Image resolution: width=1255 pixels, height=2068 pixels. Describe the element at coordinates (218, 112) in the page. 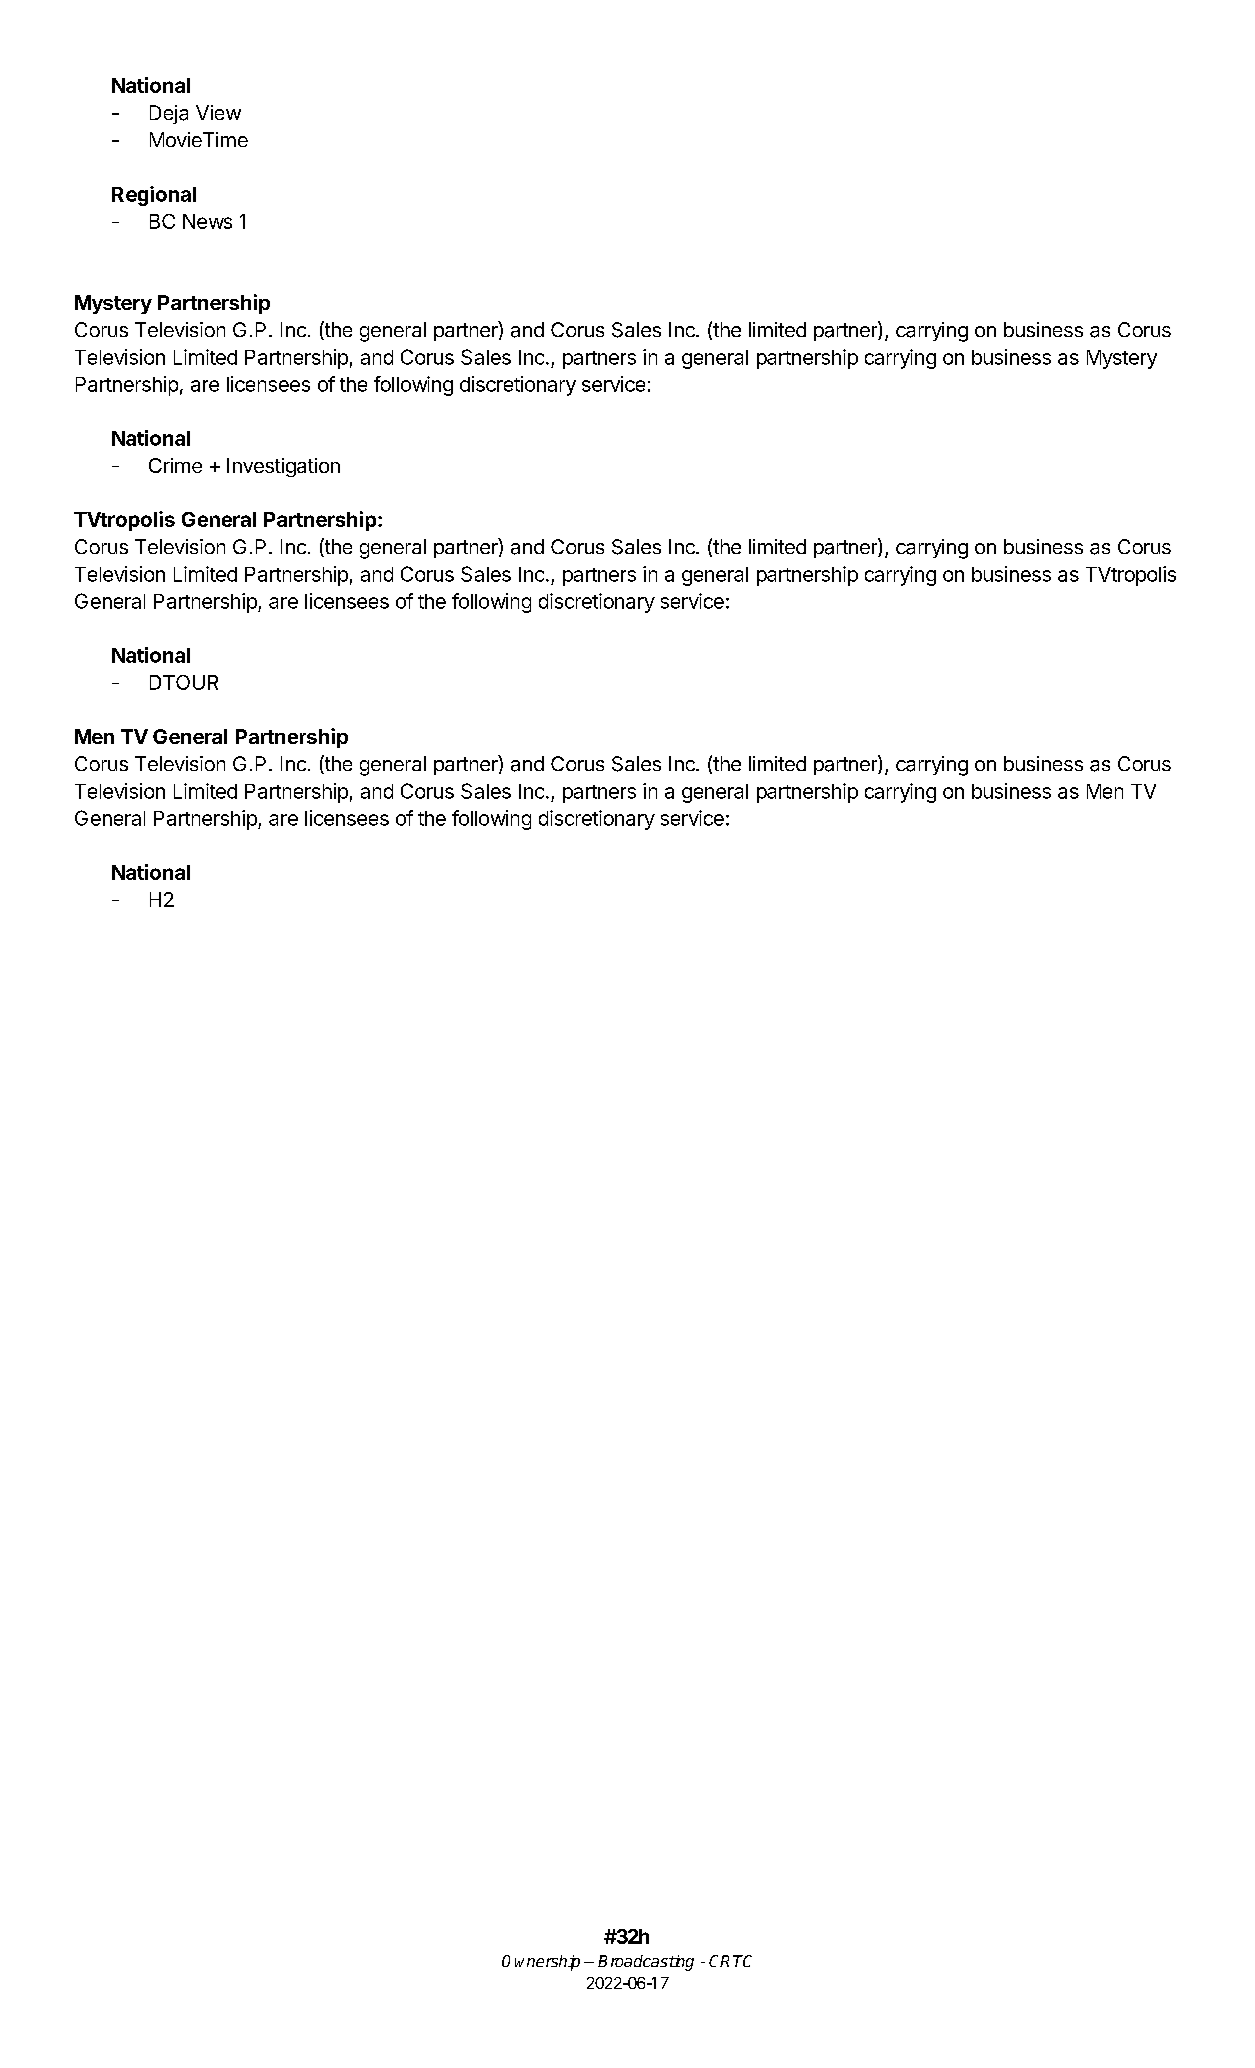

I see `View` at that location.
